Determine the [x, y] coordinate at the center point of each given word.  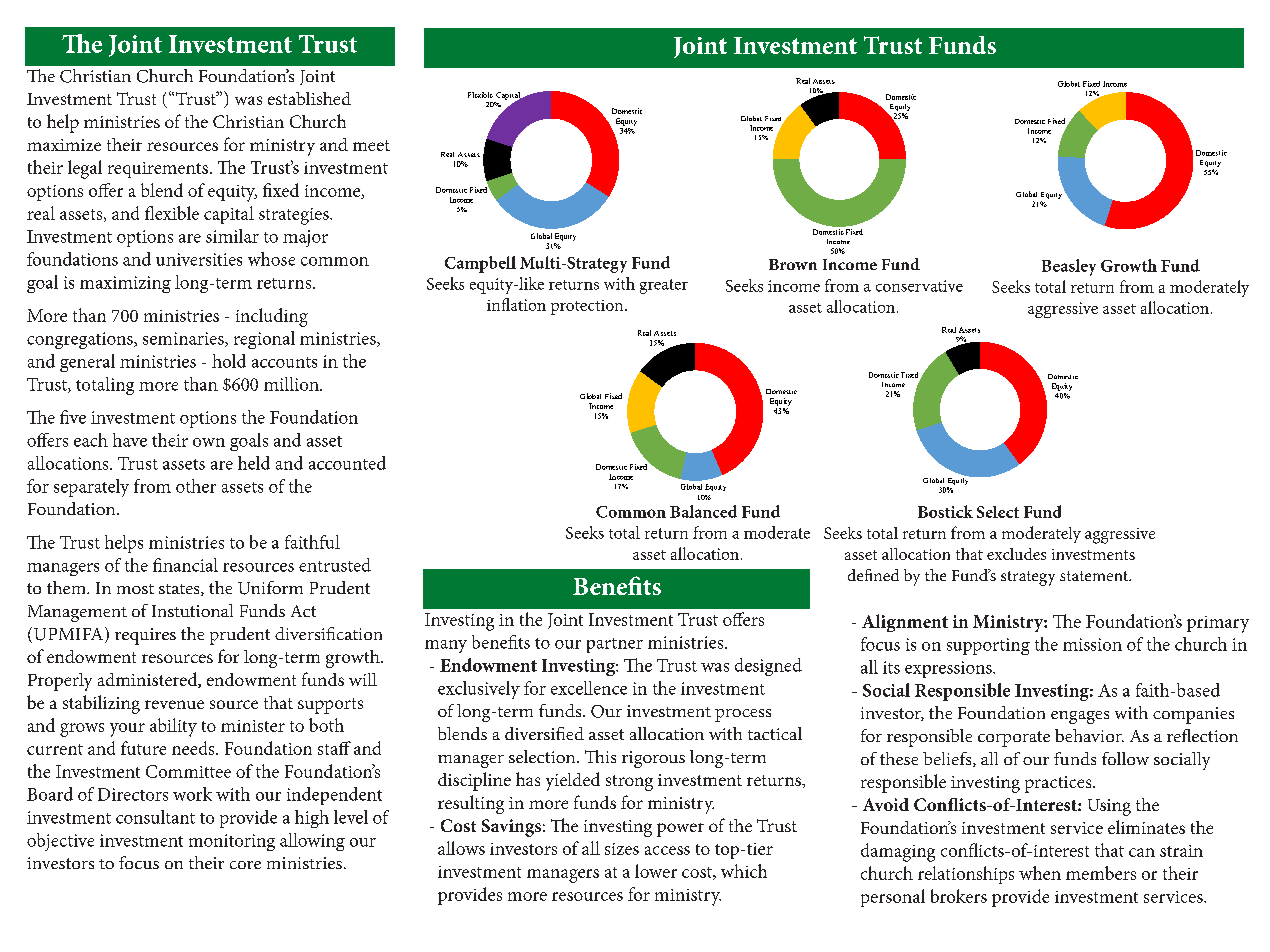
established [309, 98]
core [245, 865]
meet [371, 145]
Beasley [1069, 267]
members [1101, 873]
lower [656, 871]
